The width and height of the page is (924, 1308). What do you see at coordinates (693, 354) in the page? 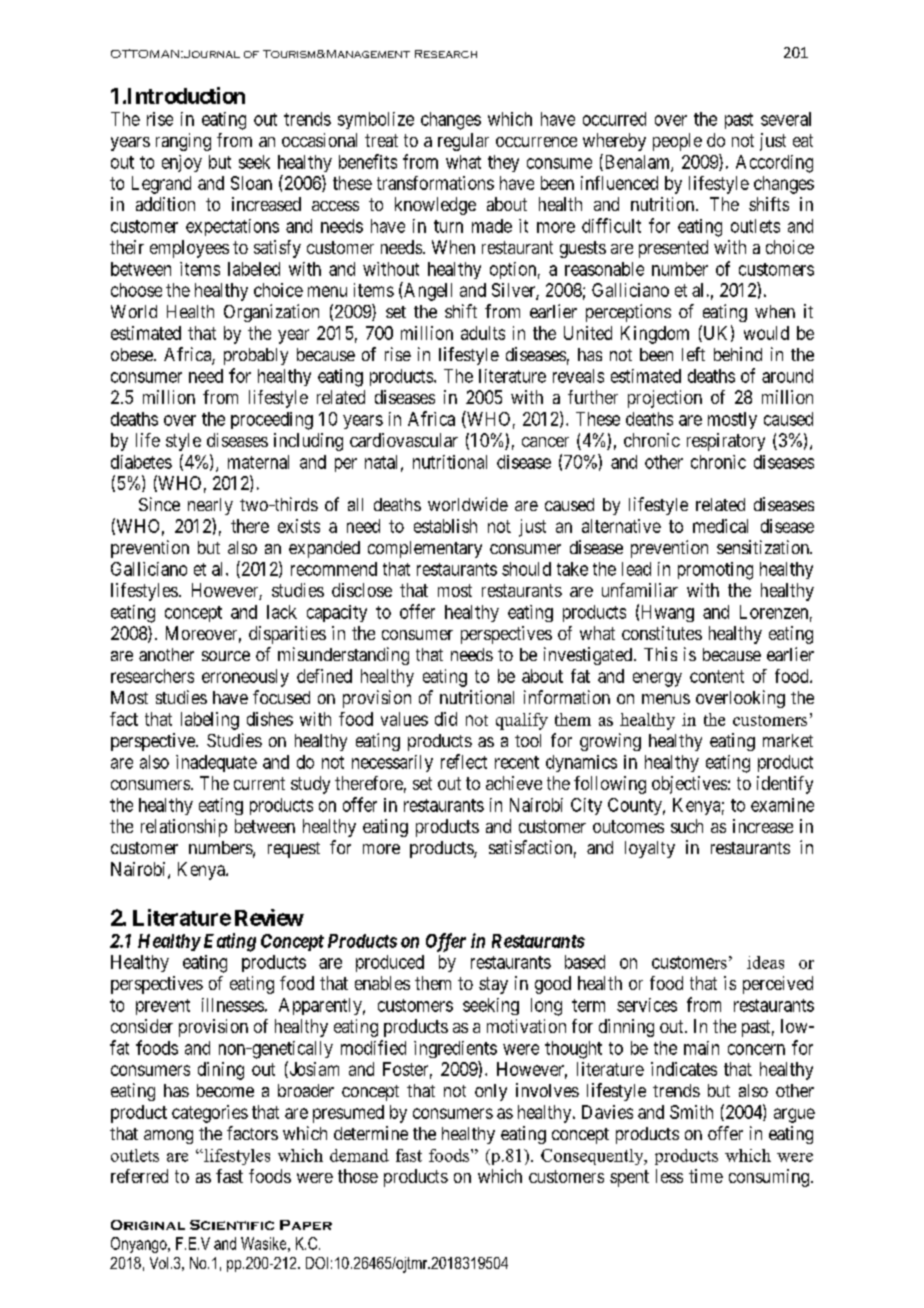
I see `left` at bounding box center [693, 354].
